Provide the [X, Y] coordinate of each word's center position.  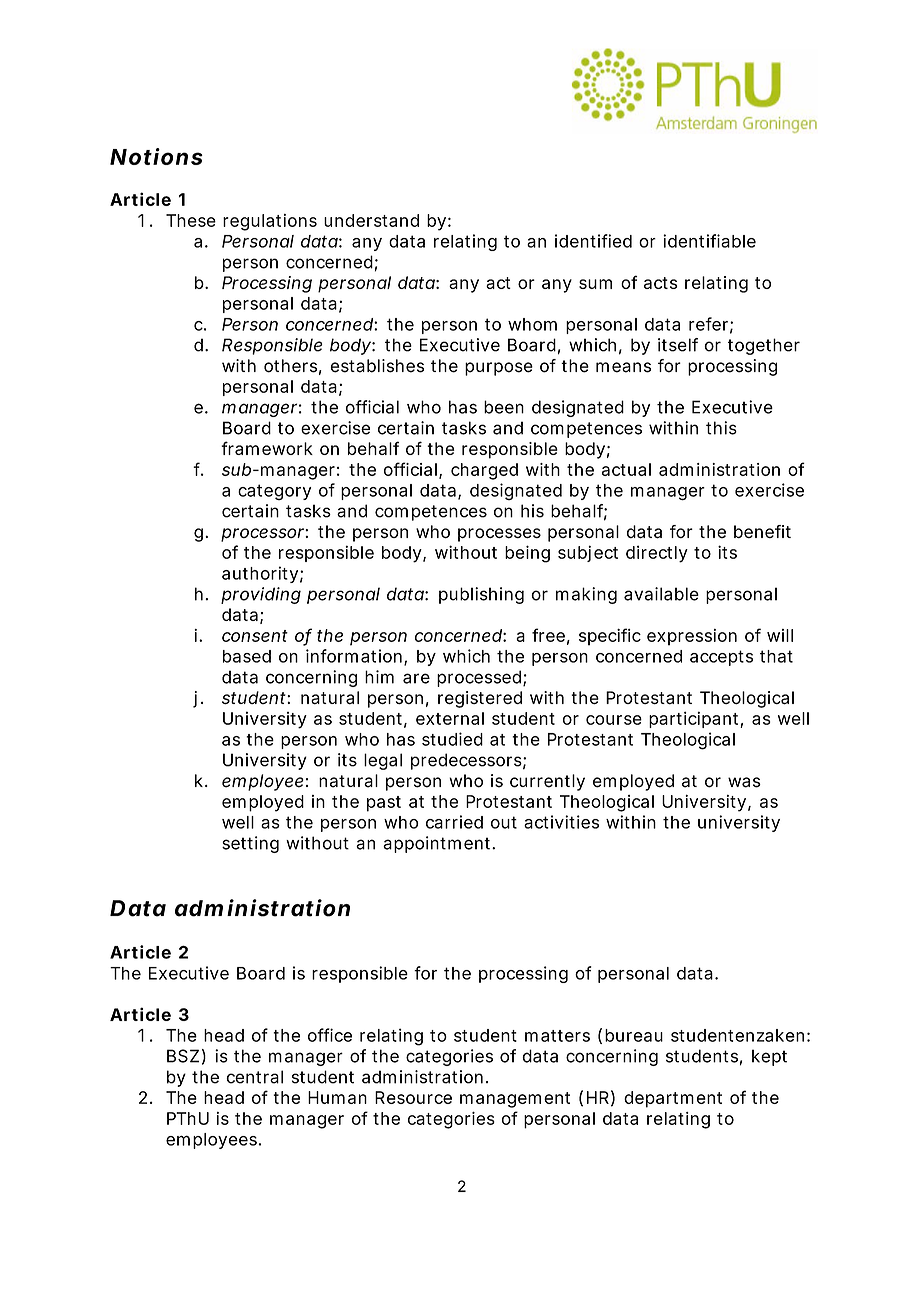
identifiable [709, 241]
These [191, 220]
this [721, 428]
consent [255, 636]
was [744, 782]
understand [371, 220]
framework [267, 448]
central [254, 1077]
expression [692, 637]
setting [250, 844]
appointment [439, 844]
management [515, 1100]
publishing [481, 595]
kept [769, 1057]
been [504, 407]
